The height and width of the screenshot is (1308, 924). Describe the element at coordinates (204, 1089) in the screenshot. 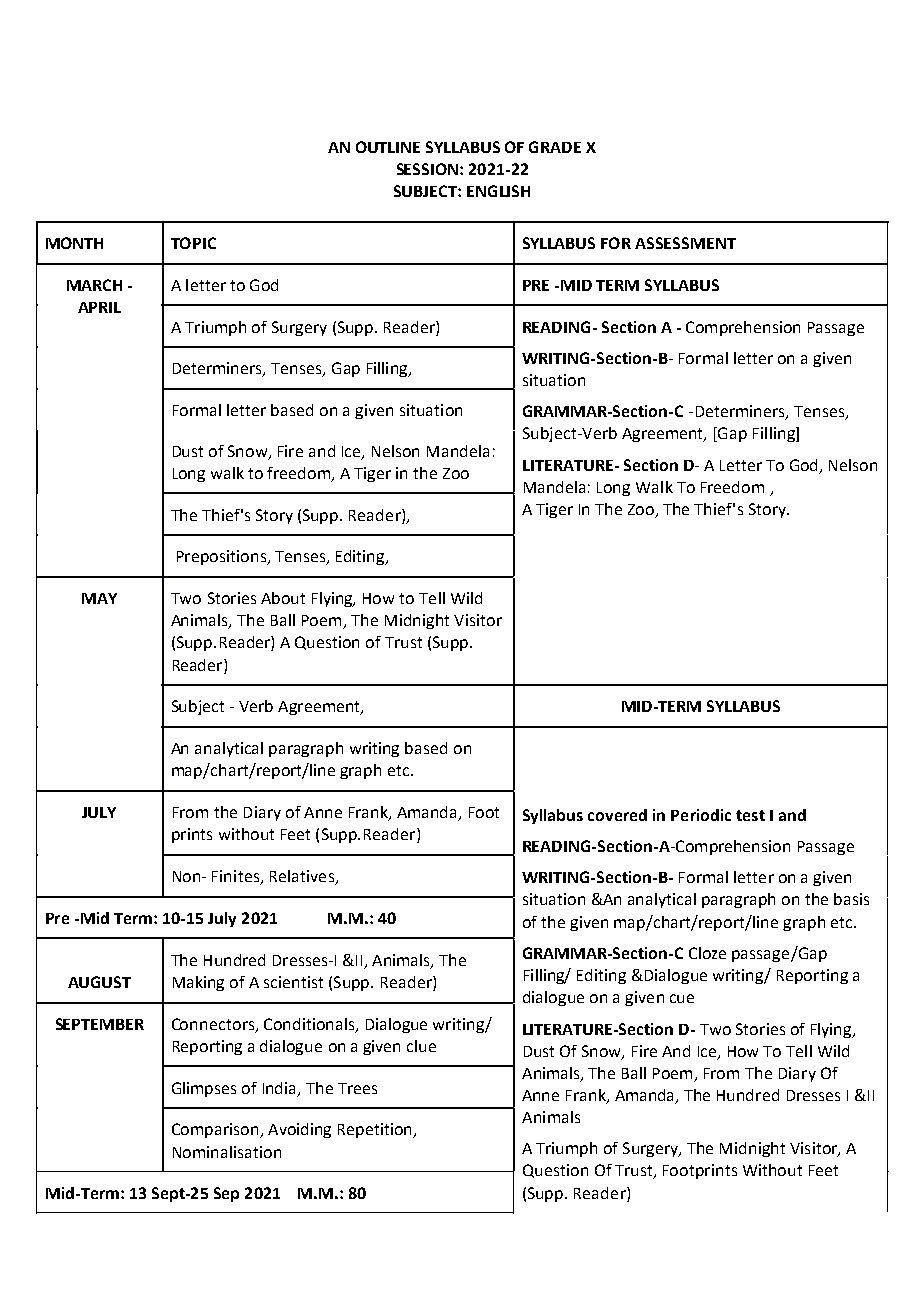

I see `Glimpses` at that location.
